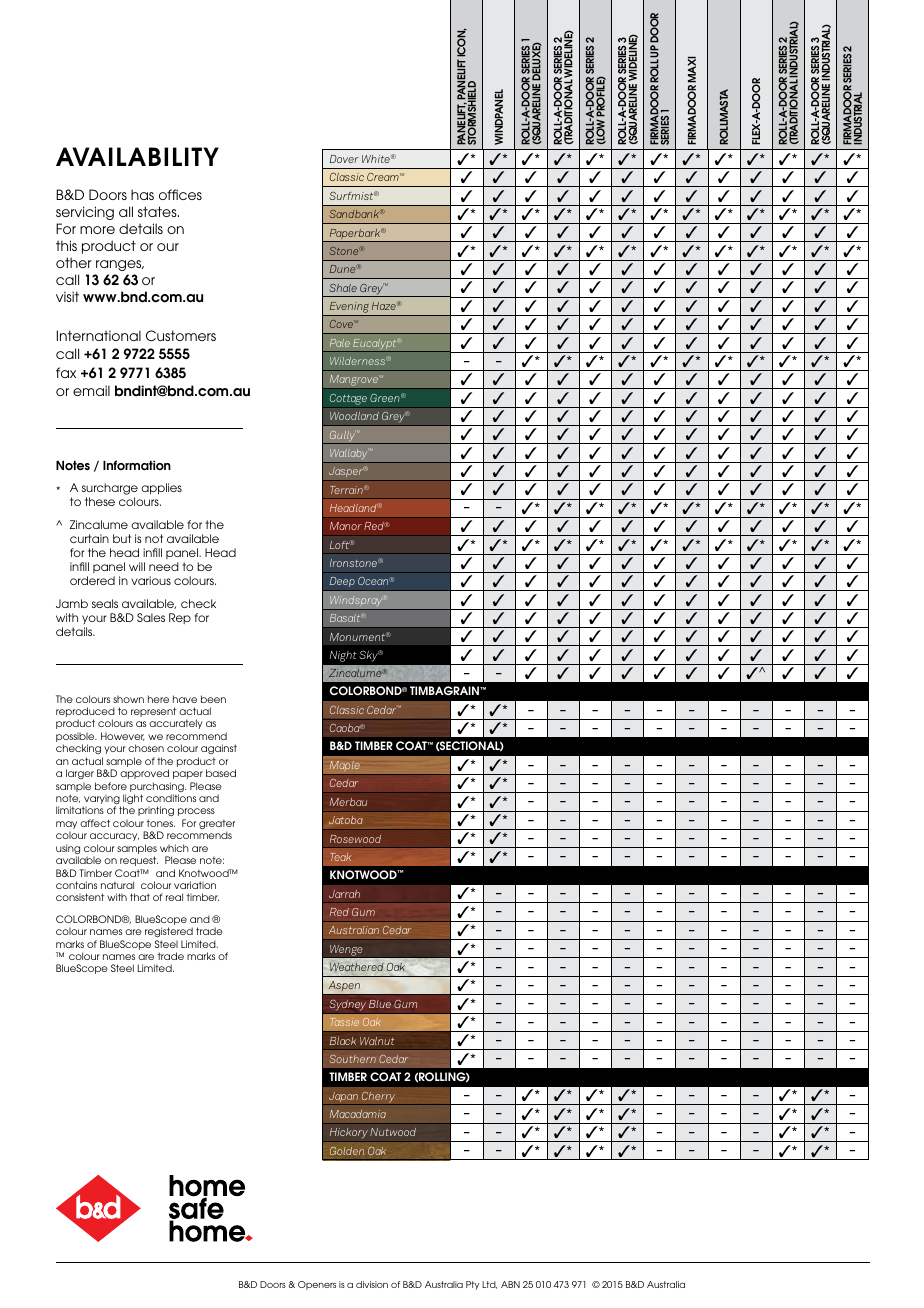 This page has height=1308, width=924. Describe the element at coordinates (137, 156) in the page. I see `AVAILABILITY` at that location.
